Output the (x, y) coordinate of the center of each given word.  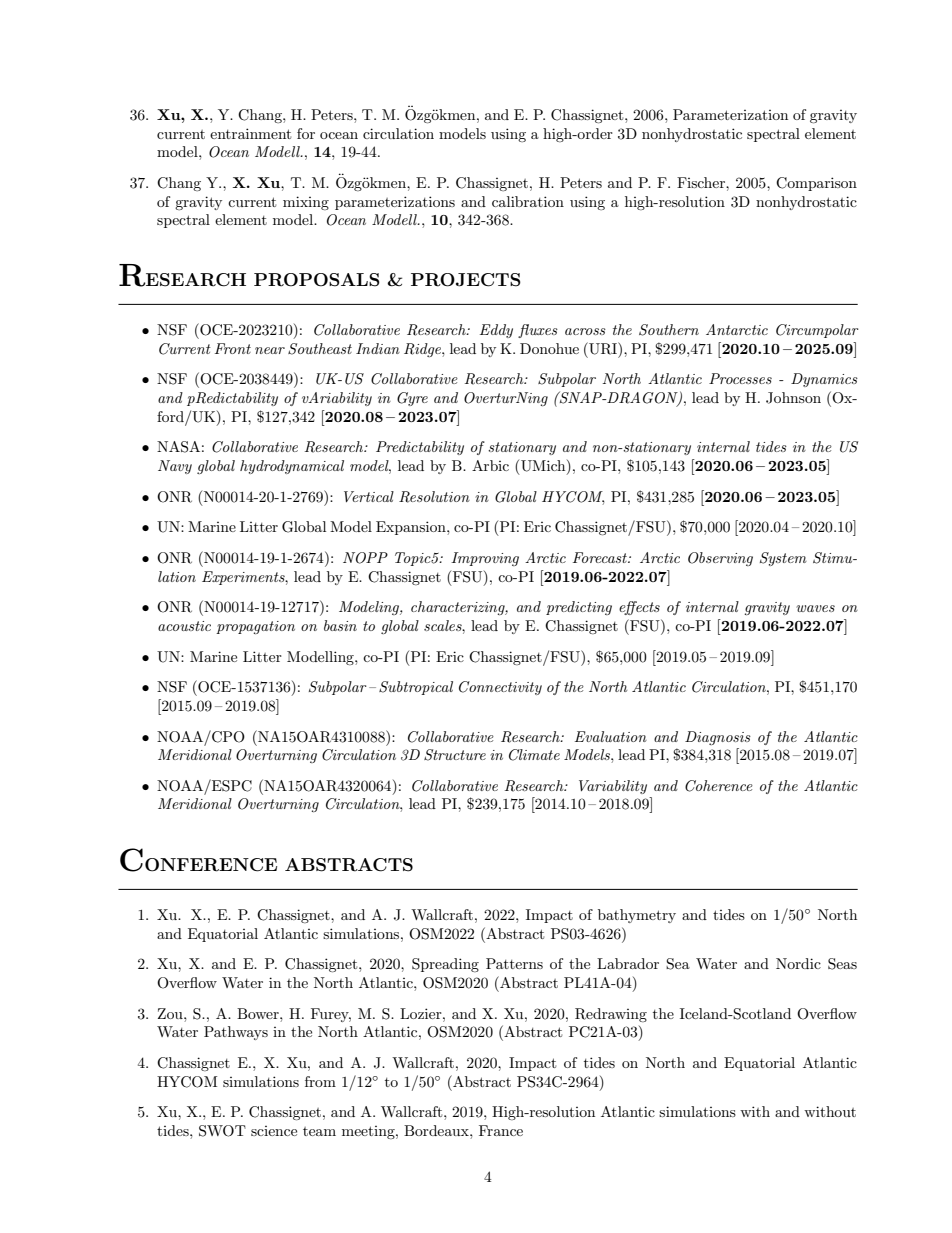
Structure (455, 755)
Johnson (793, 398)
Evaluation (611, 736)
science (274, 1131)
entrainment (250, 133)
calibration (528, 201)
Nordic (798, 963)
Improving (485, 559)
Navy (175, 467)
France (501, 1130)
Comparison (816, 184)
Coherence (719, 786)
